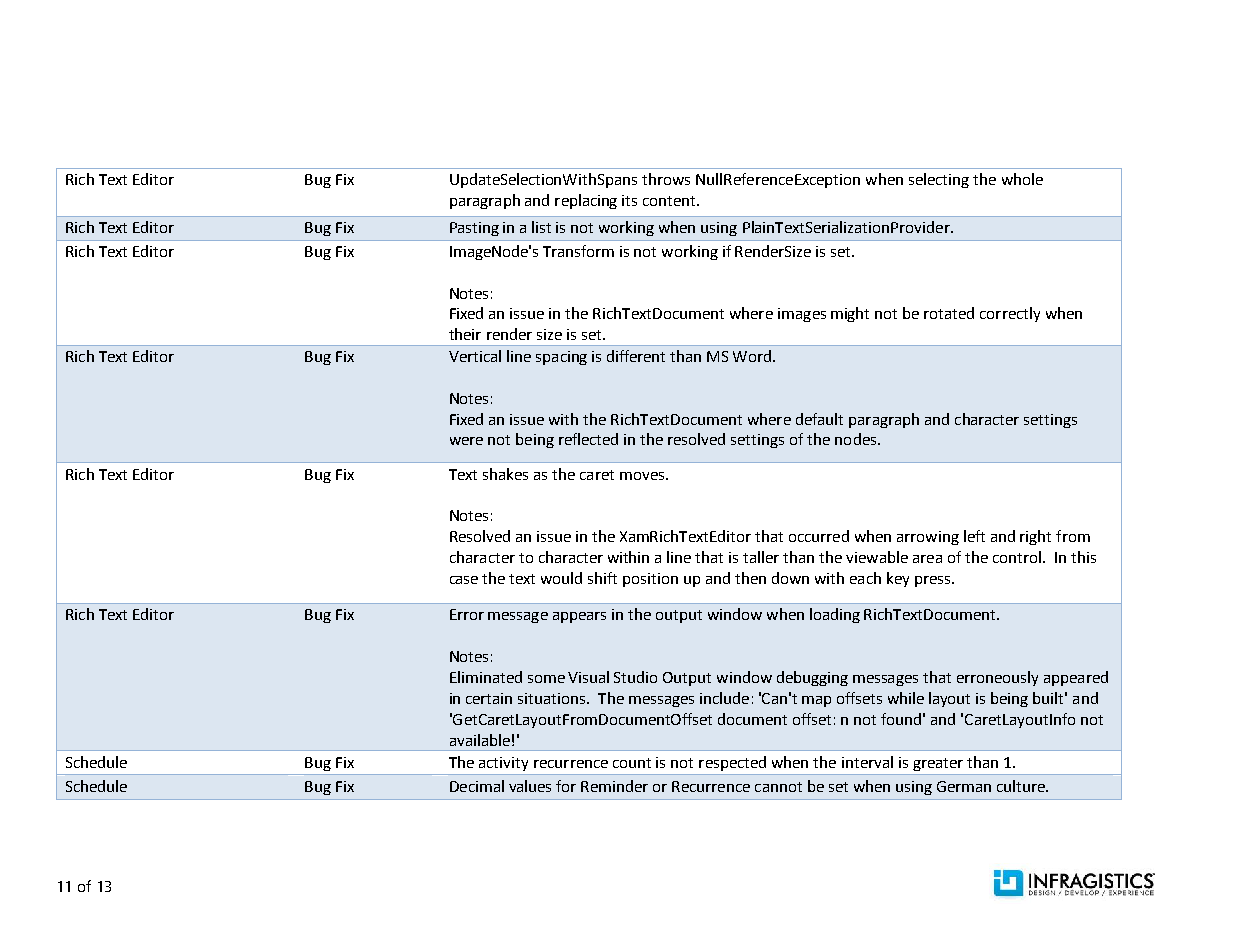  Describe the element at coordinates (1022, 786) in the screenshot. I see `culture` at that location.
